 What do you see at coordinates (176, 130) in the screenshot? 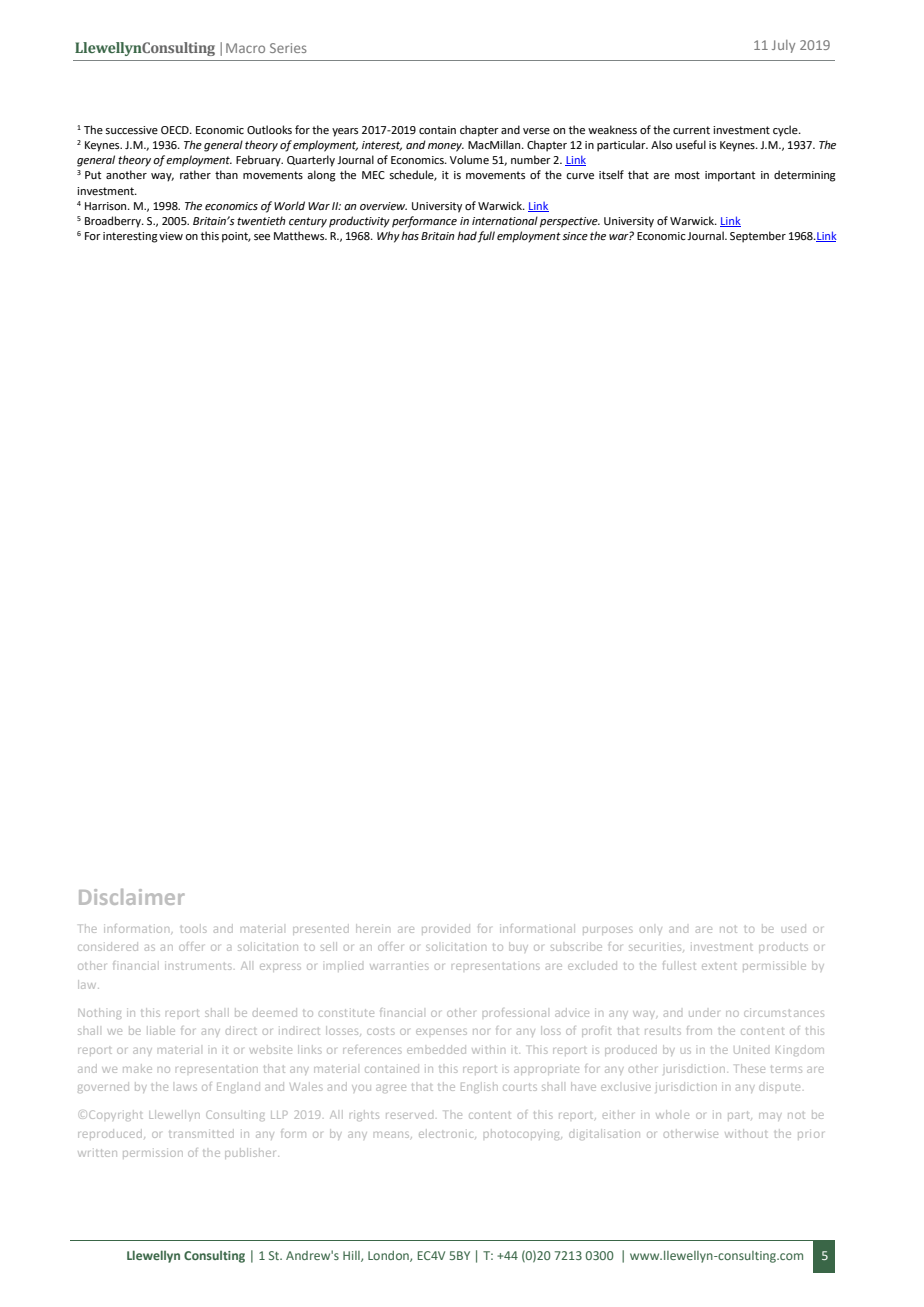
I see `OECD` at bounding box center [176, 130].
